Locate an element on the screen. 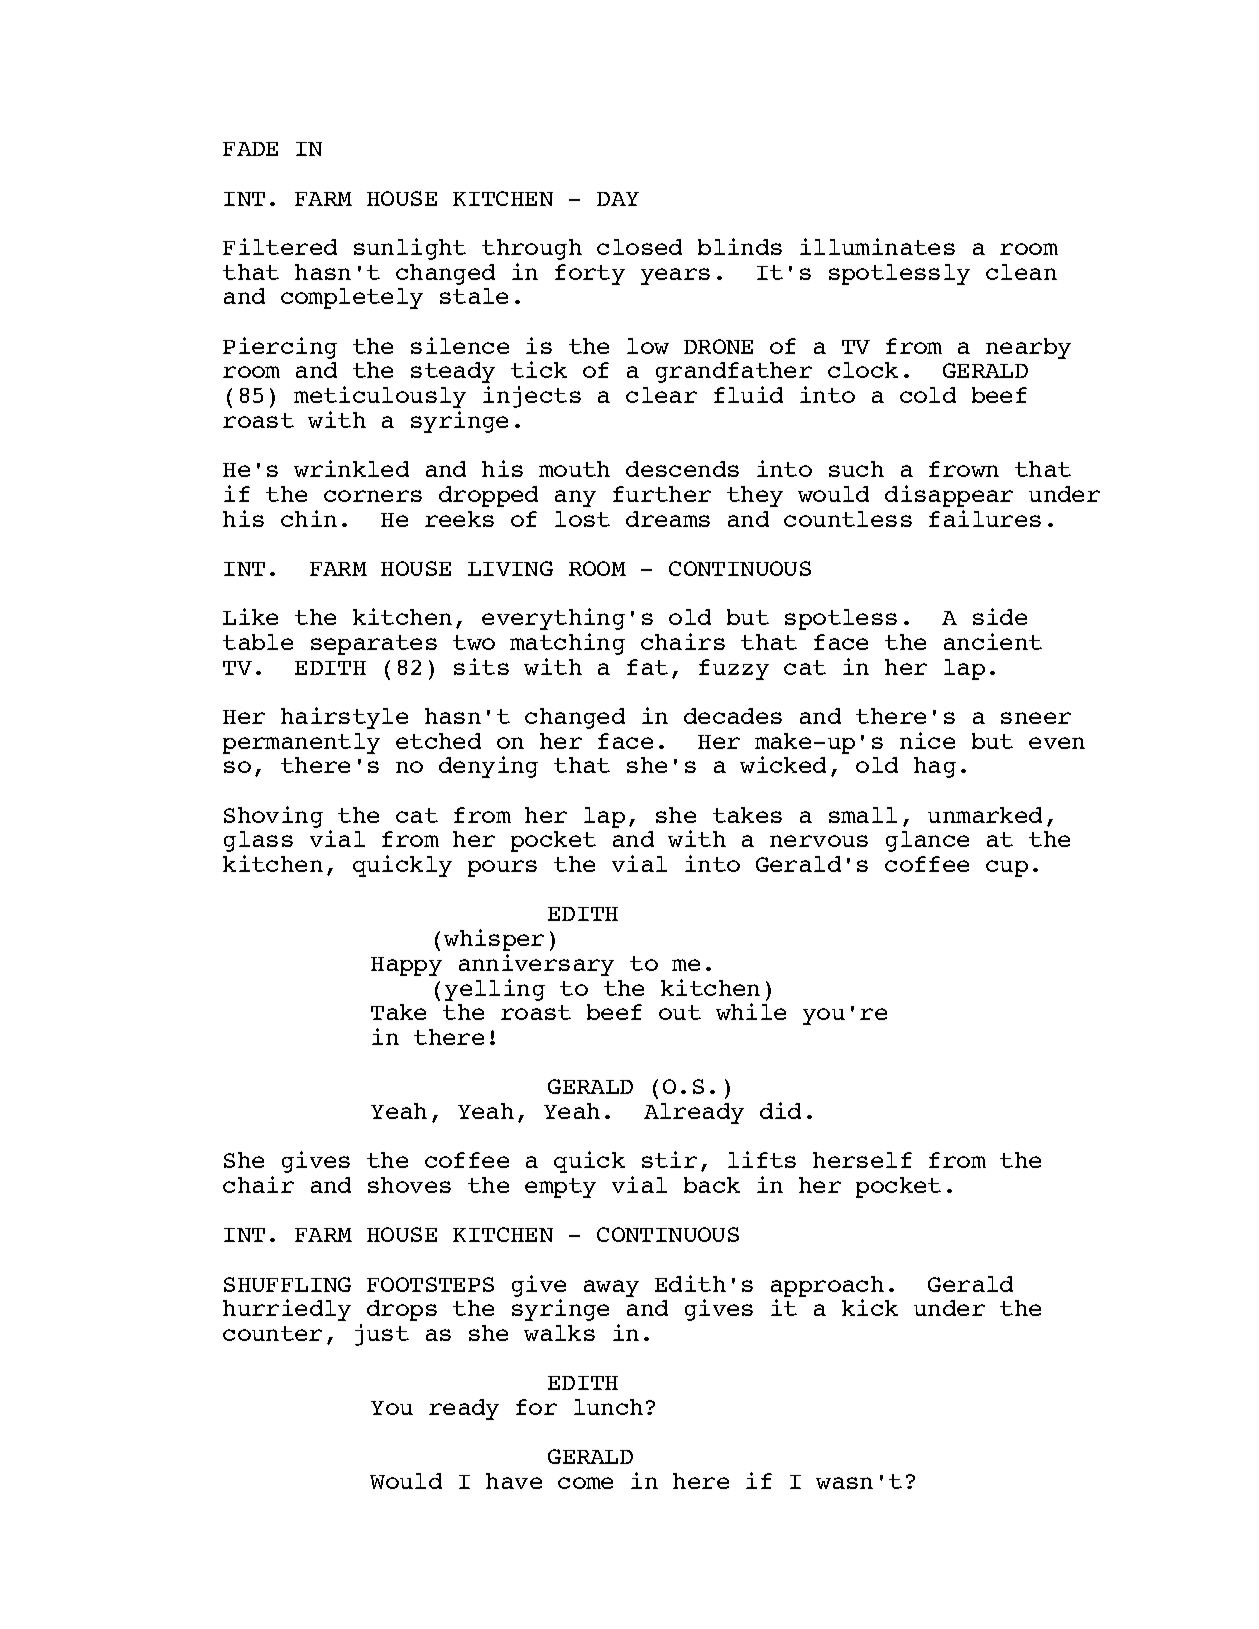 Image resolution: width=1259 pixels, height=1629 pixels. fuzzy is located at coordinates (734, 669).
